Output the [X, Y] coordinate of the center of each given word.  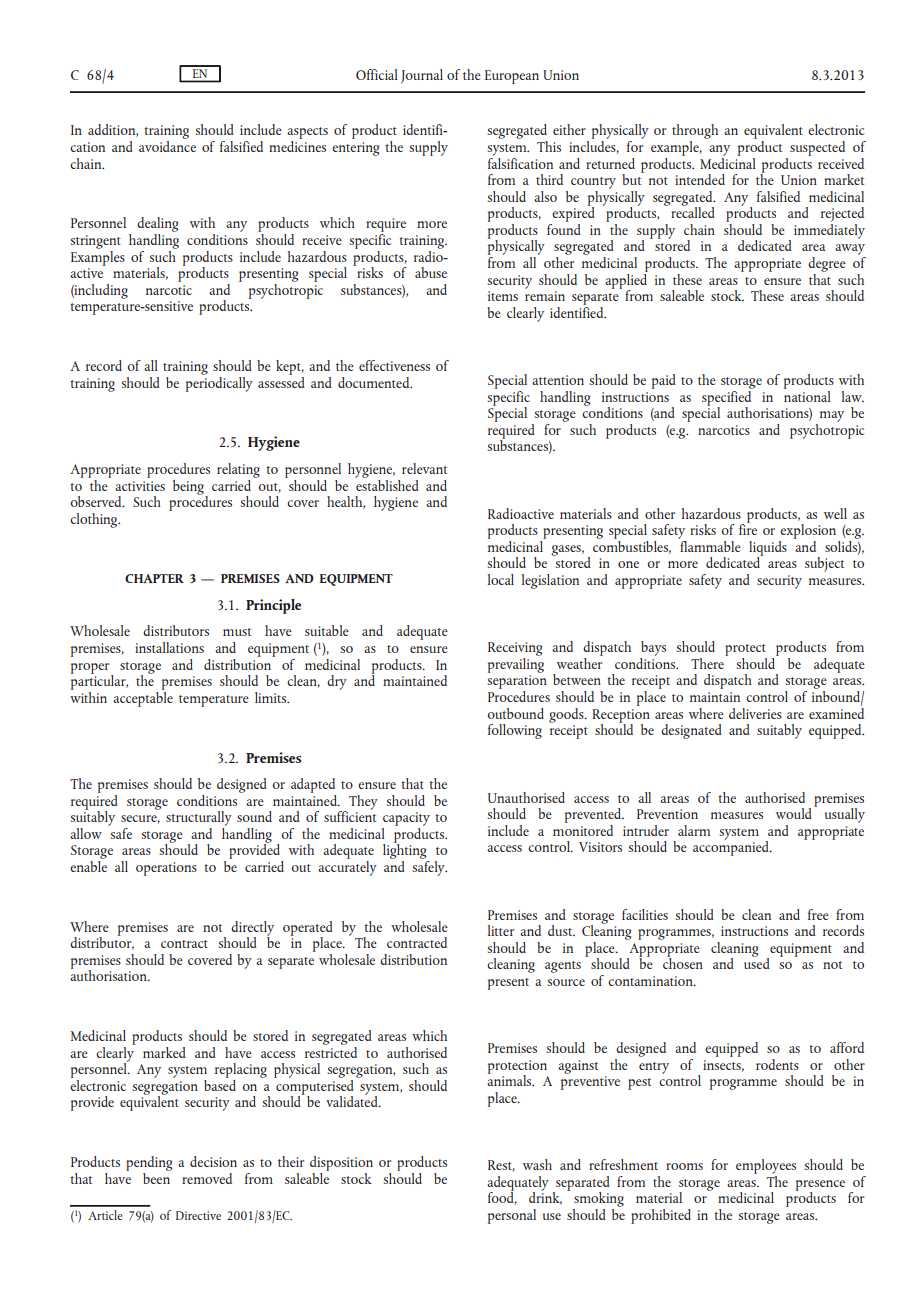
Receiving [515, 650]
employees [766, 1168]
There [708, 662]
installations [169, 647]
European [512, 77]
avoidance [167, 145]
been [157, 1177]
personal [512, 1216]
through [695, 133]
